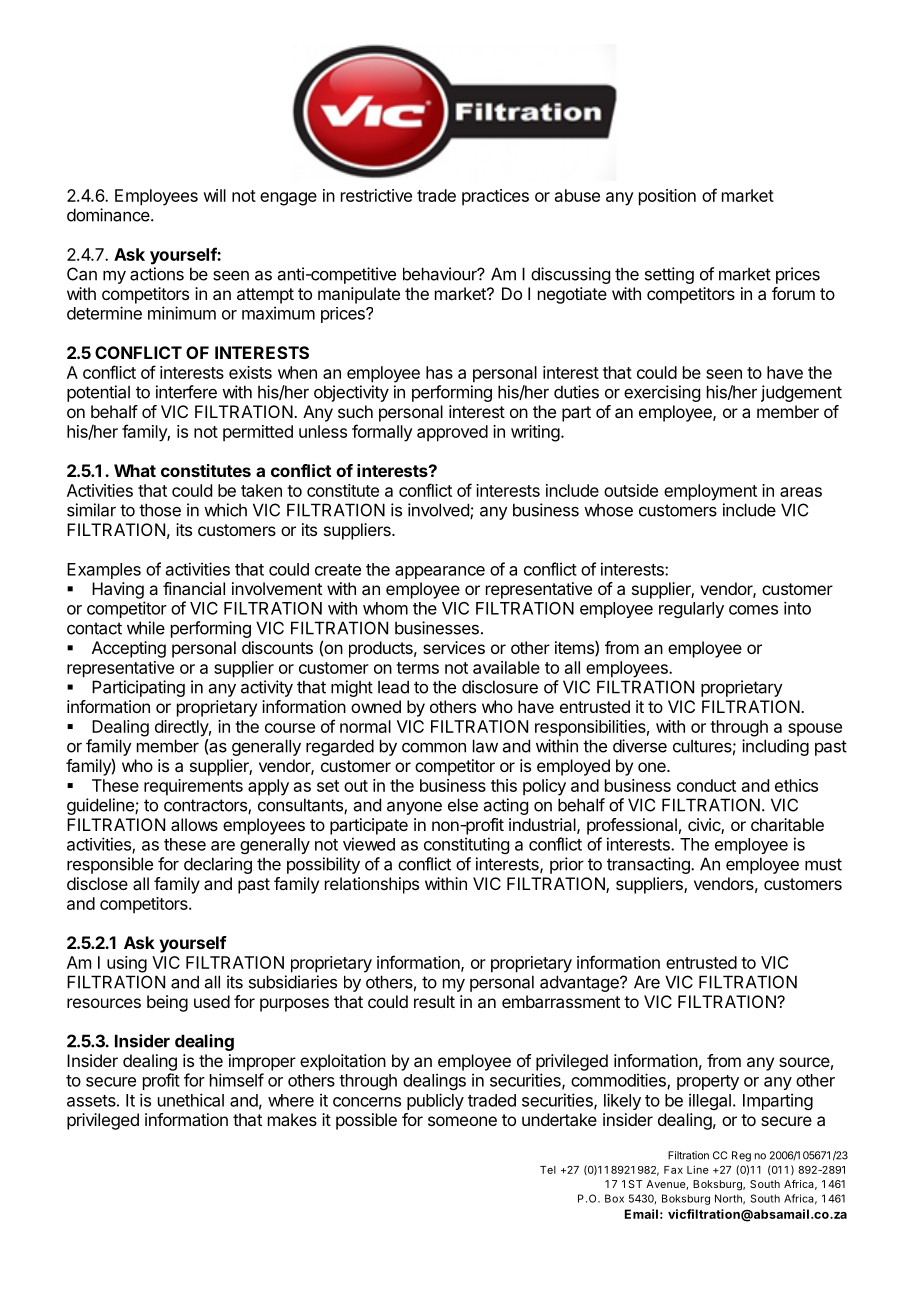  I want to click on position, so click(667, 197).
